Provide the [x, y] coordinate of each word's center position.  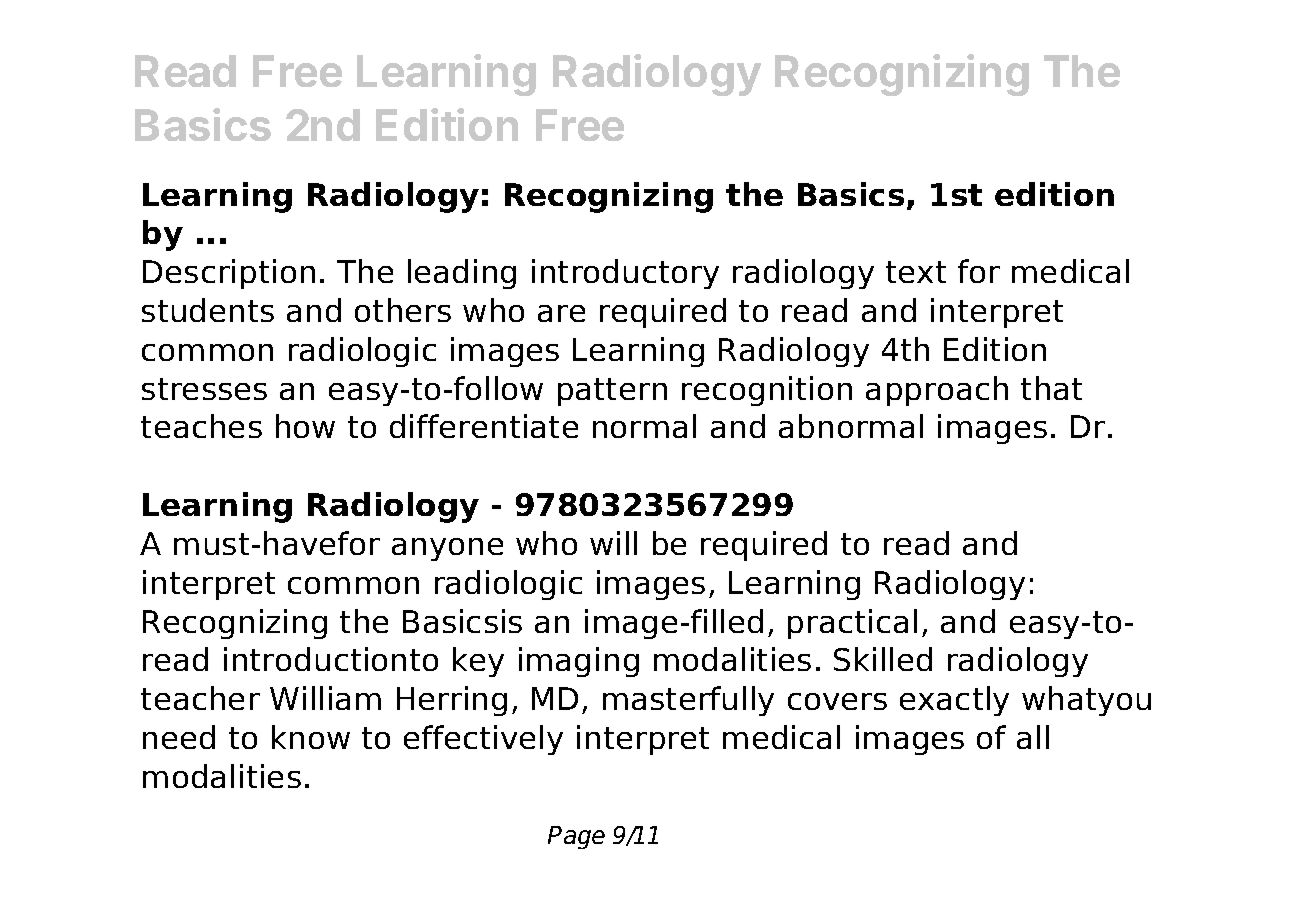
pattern [612, 392]
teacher [200, 698]
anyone [447, 549]
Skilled [883, 659]
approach [937, 391]
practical [852, 624]
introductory [625, 274]
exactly [954, 701]
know [311, 737]
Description [229, 274]
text [916, 272]
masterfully [688, 701]
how [305, 426]
